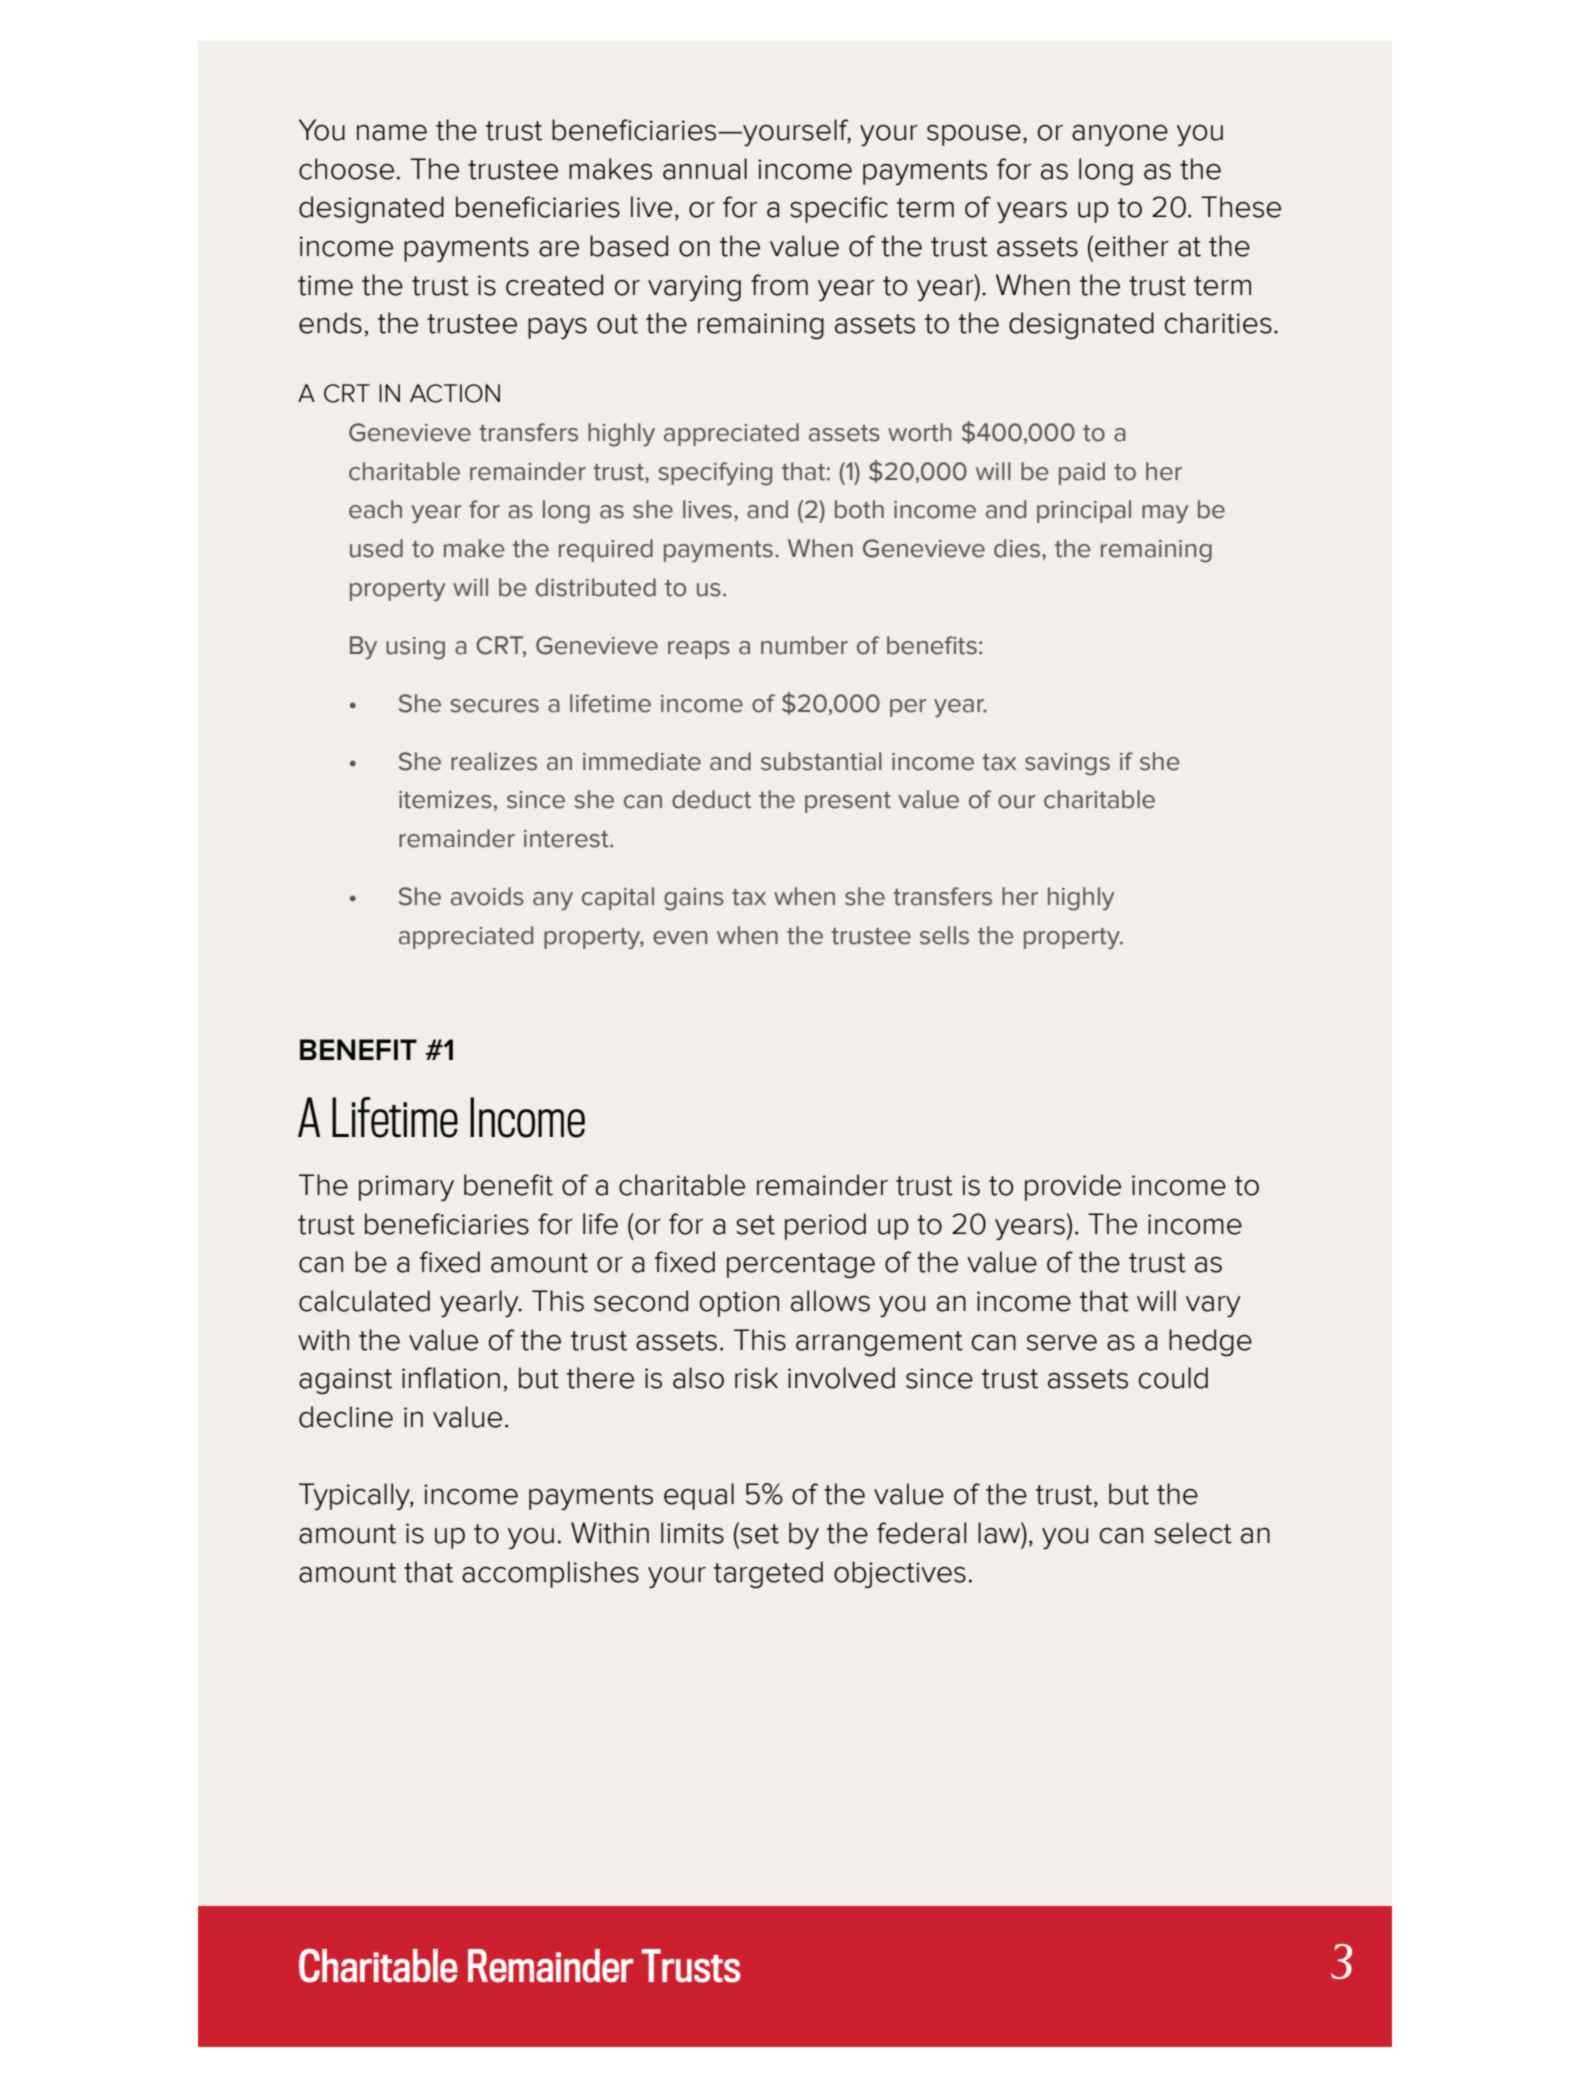 The width and height of the screenshot is (1591, 2088). What do you see at coordinates (364, 1301) in the screenshot?
I see `calculated` at bounding box center [364, 1301].
